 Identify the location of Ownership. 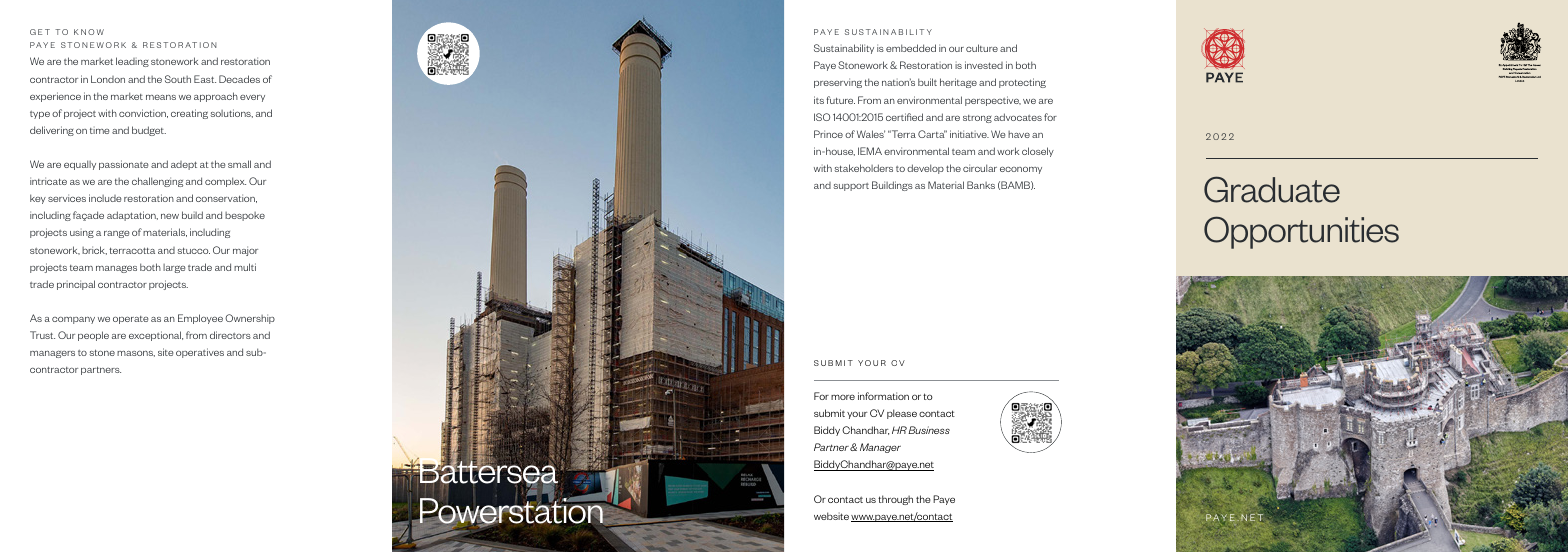
(250, 319).
